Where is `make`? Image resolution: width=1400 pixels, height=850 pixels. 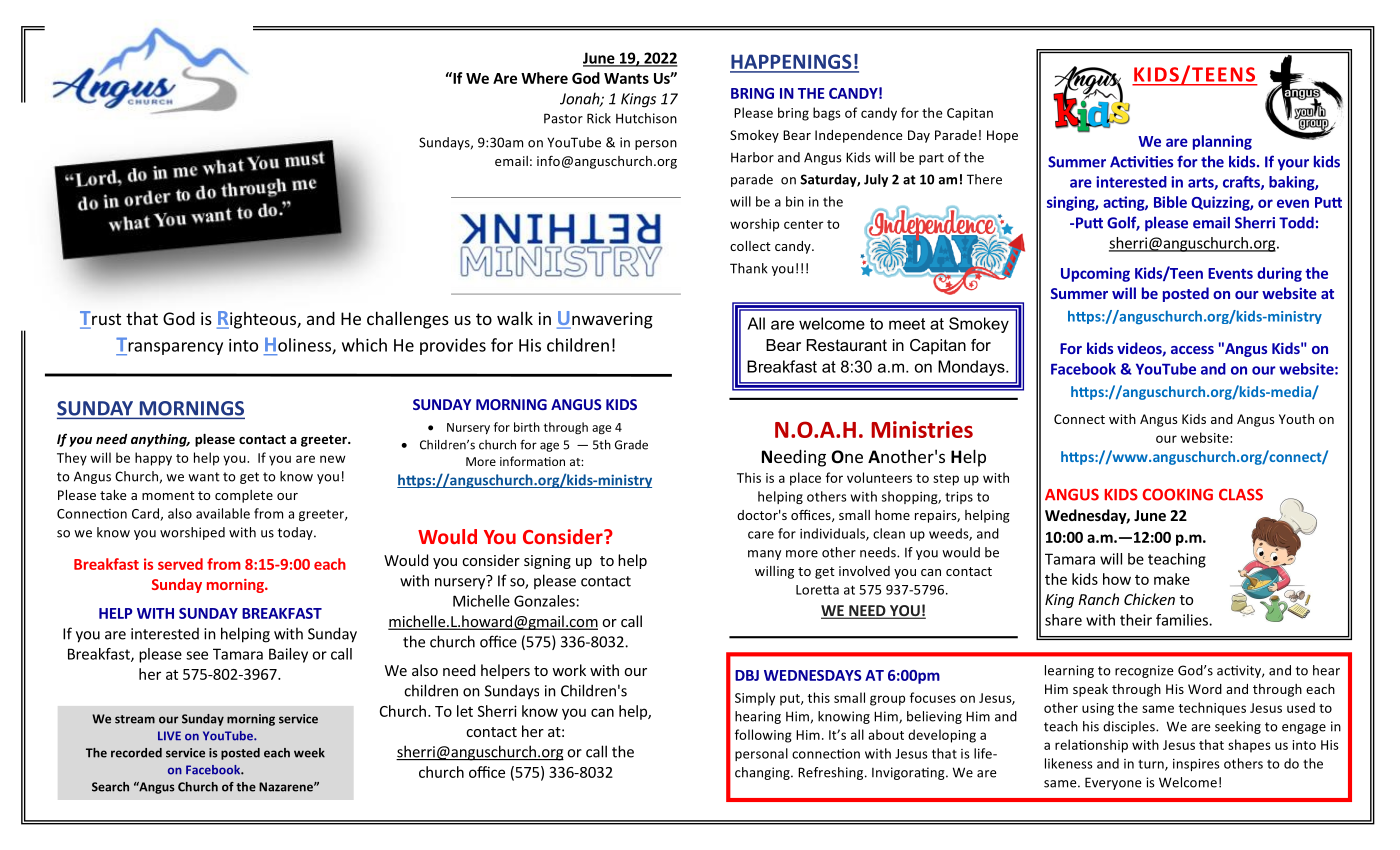
make is located at coordinates (1172, 579).
